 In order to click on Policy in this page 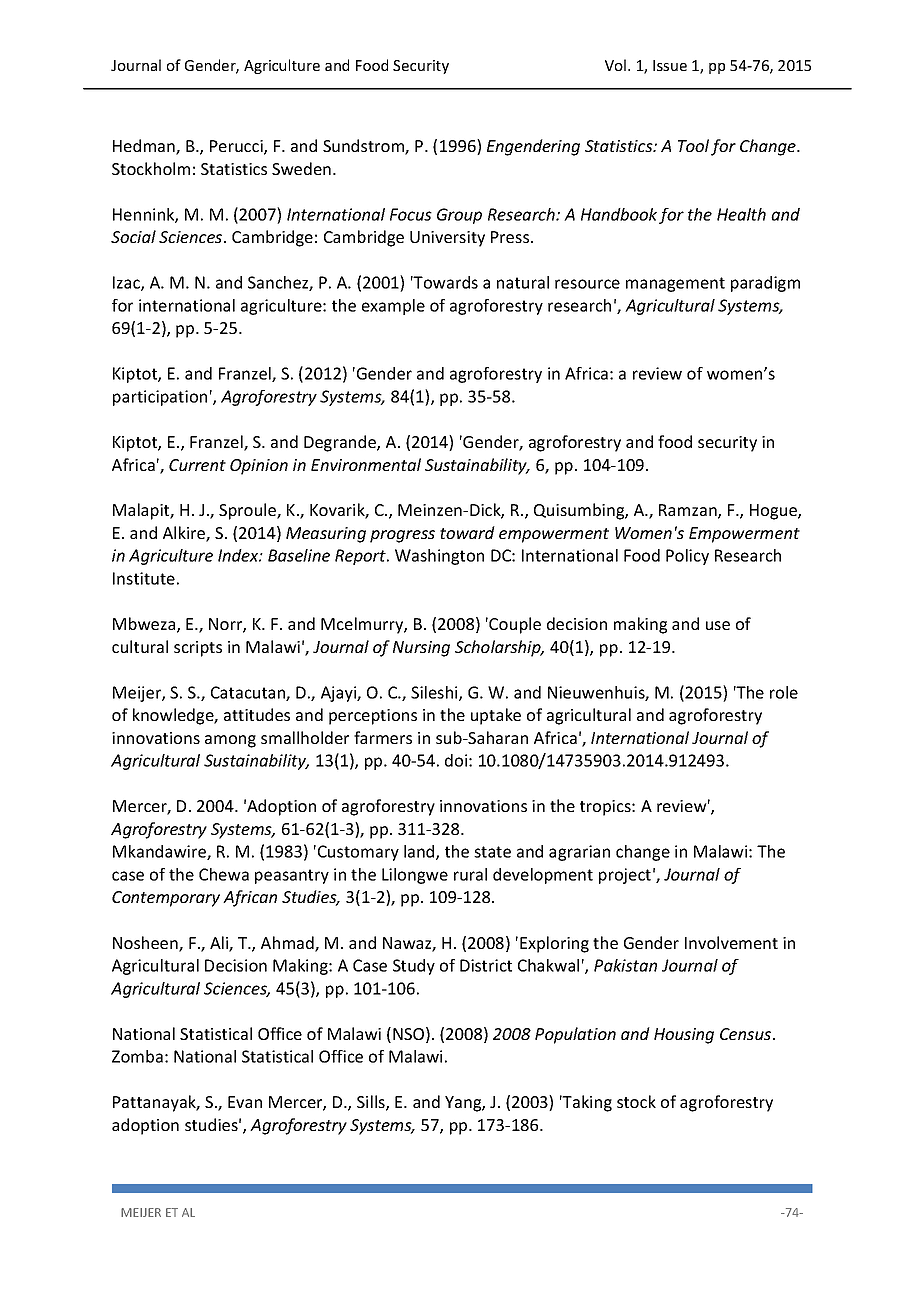, I will do `click(687, 557)`.
